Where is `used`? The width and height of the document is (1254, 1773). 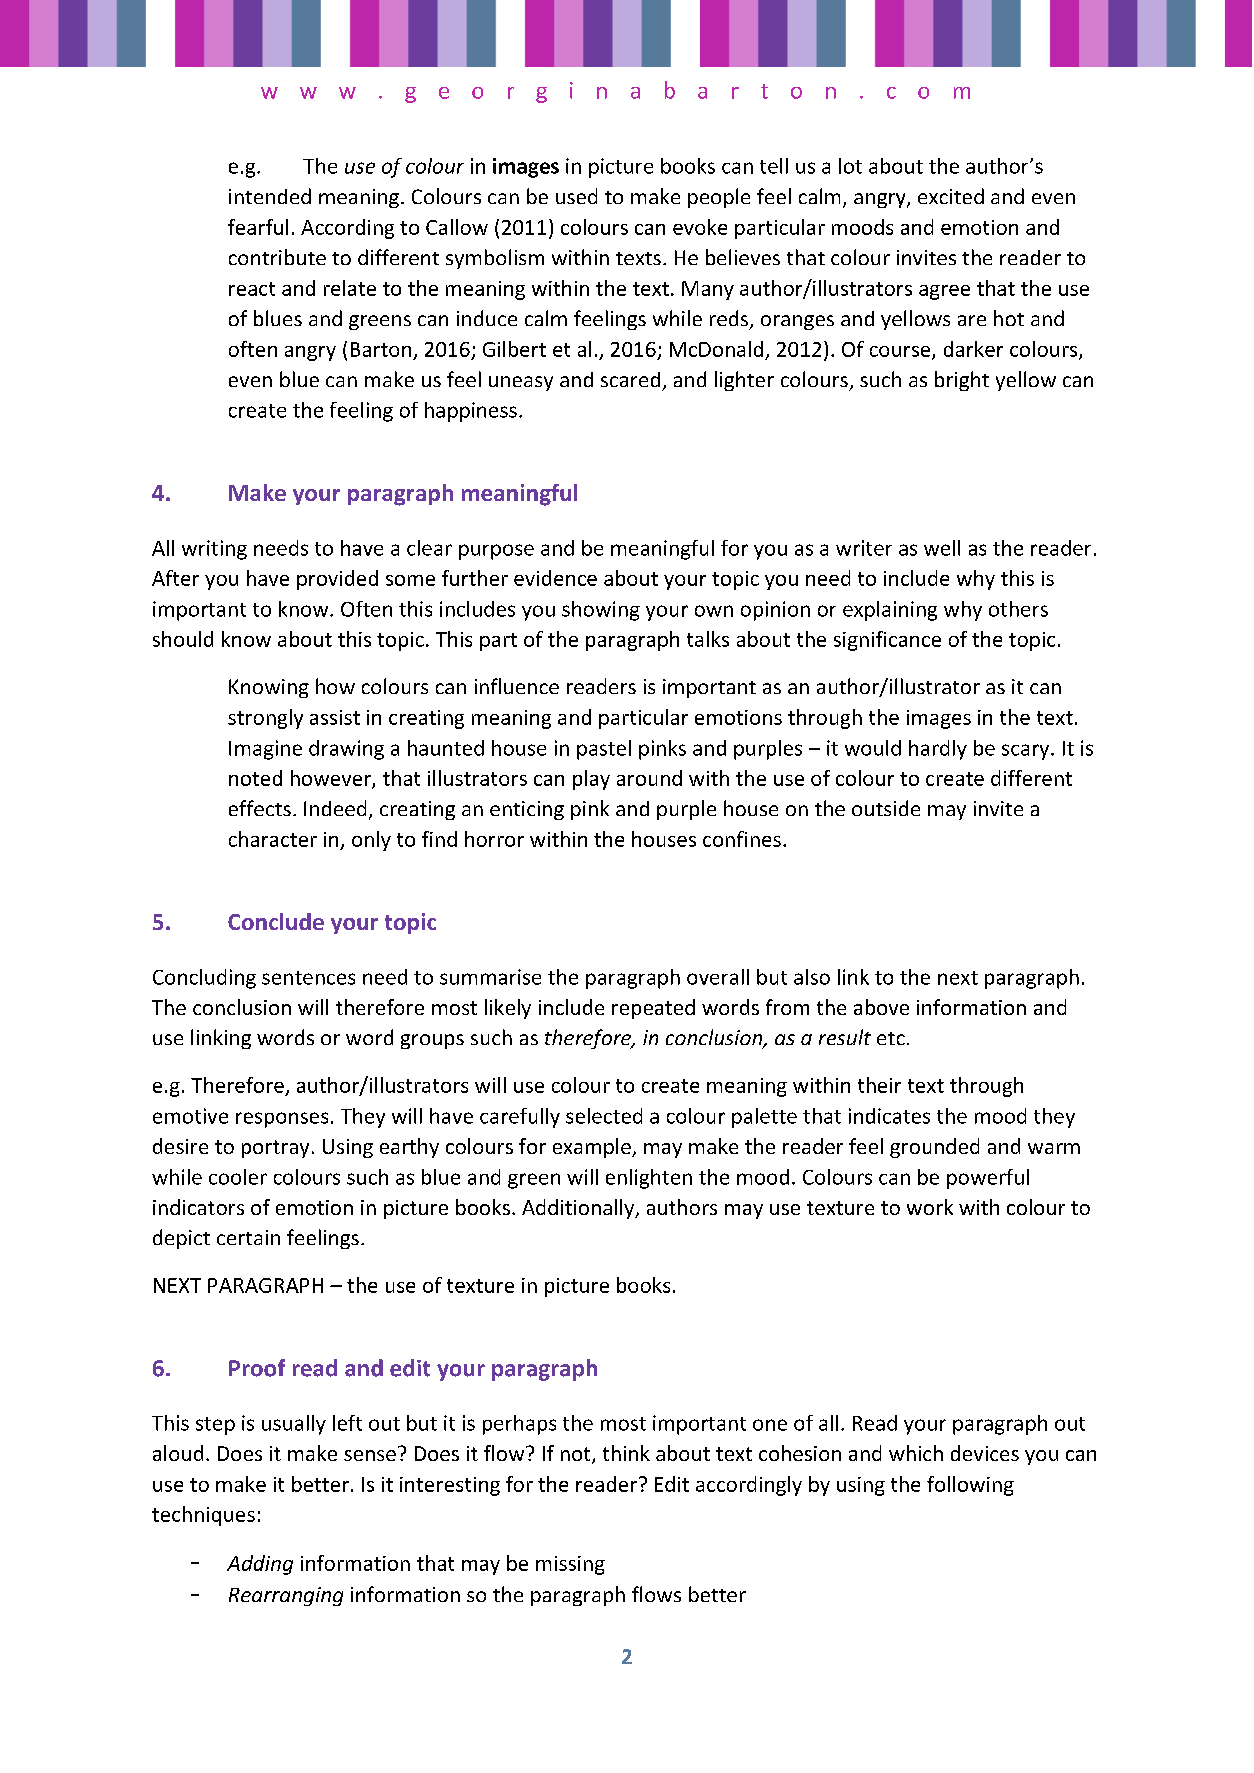 used is located at coordinates (576, 196).
